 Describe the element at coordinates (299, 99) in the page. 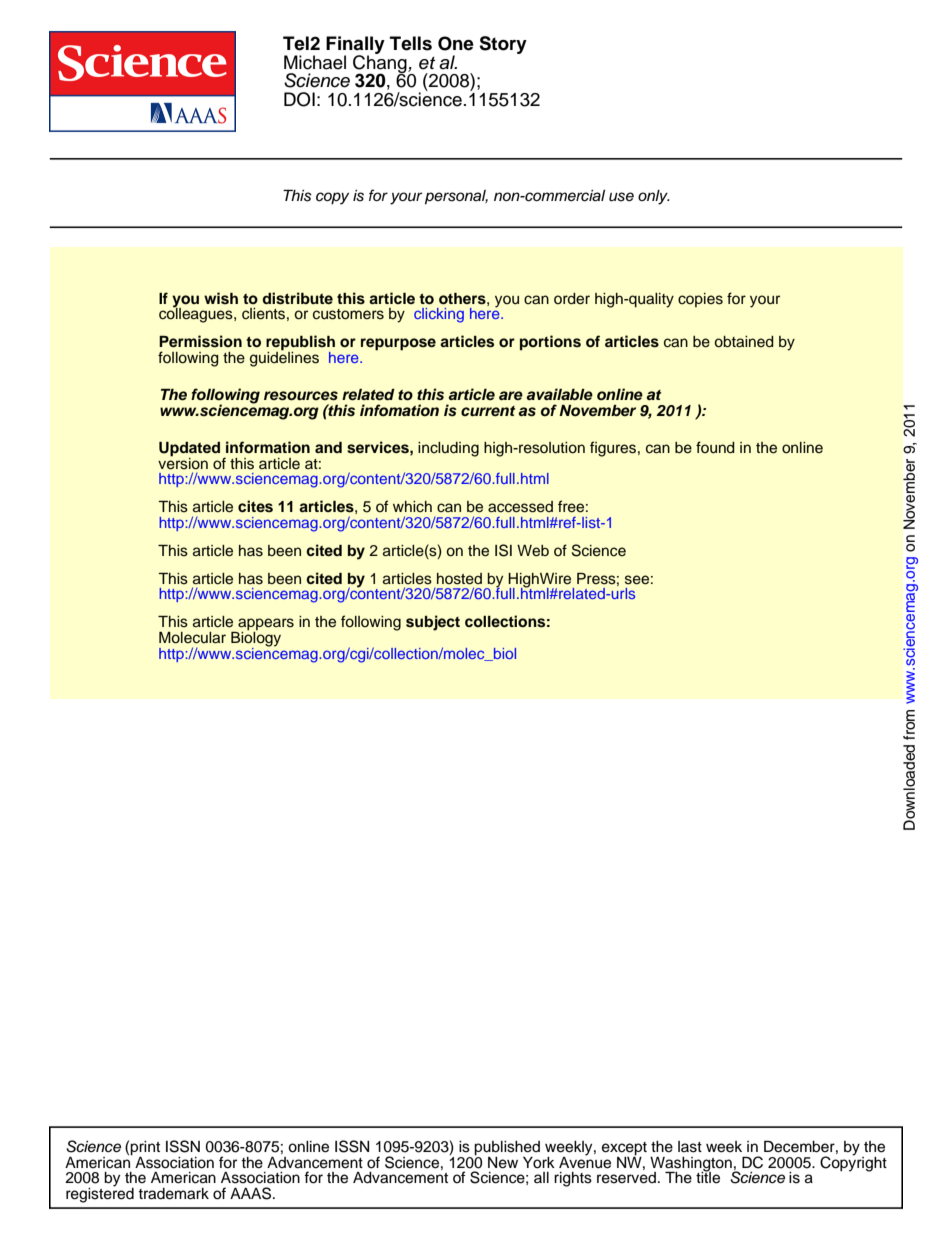

I see `DOI` at that location.
